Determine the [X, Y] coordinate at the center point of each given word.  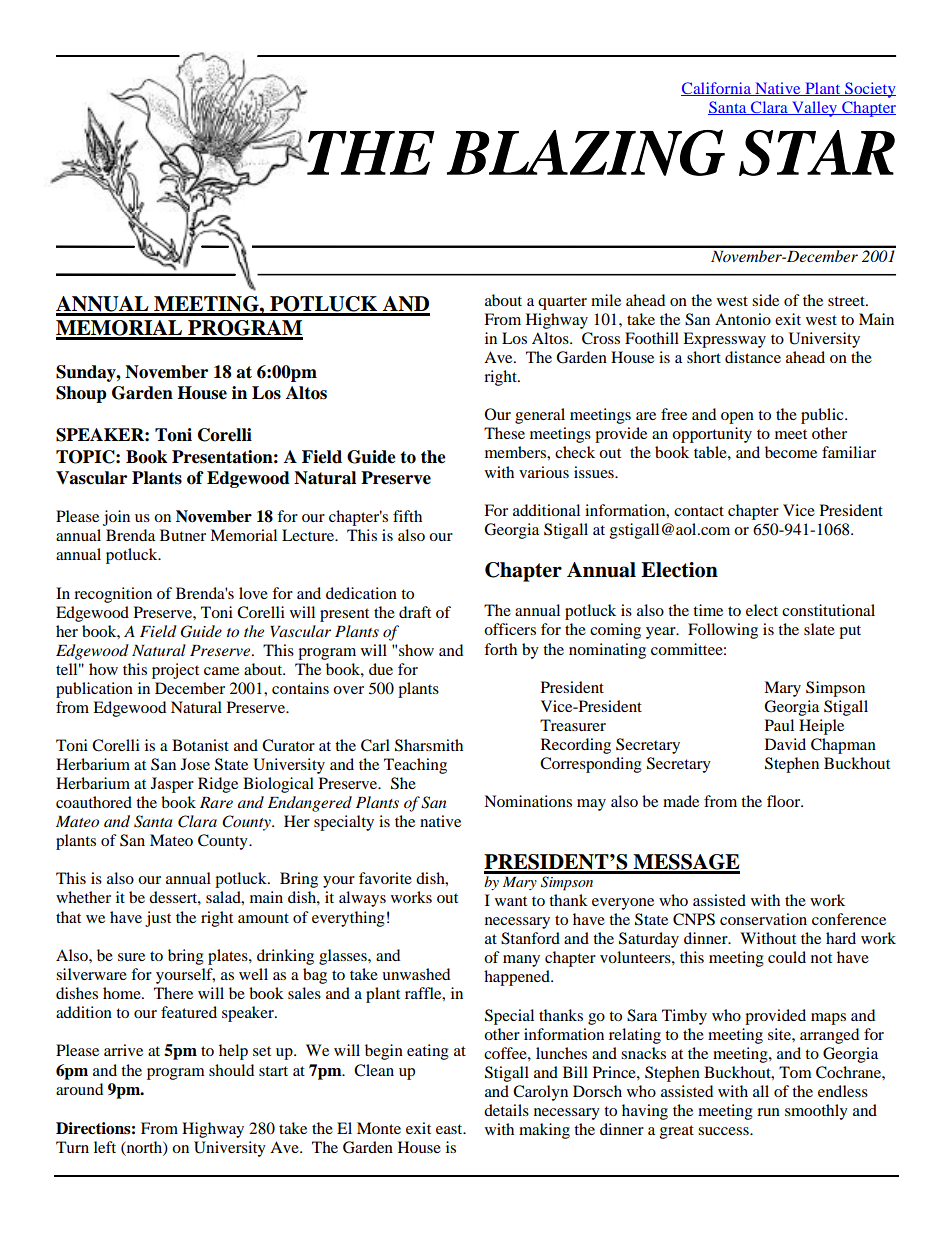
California [717, 89]
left [105, 1147]
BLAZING [586, 153]
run [768, 1112]
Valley [815, 109]
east [450, 1129]
